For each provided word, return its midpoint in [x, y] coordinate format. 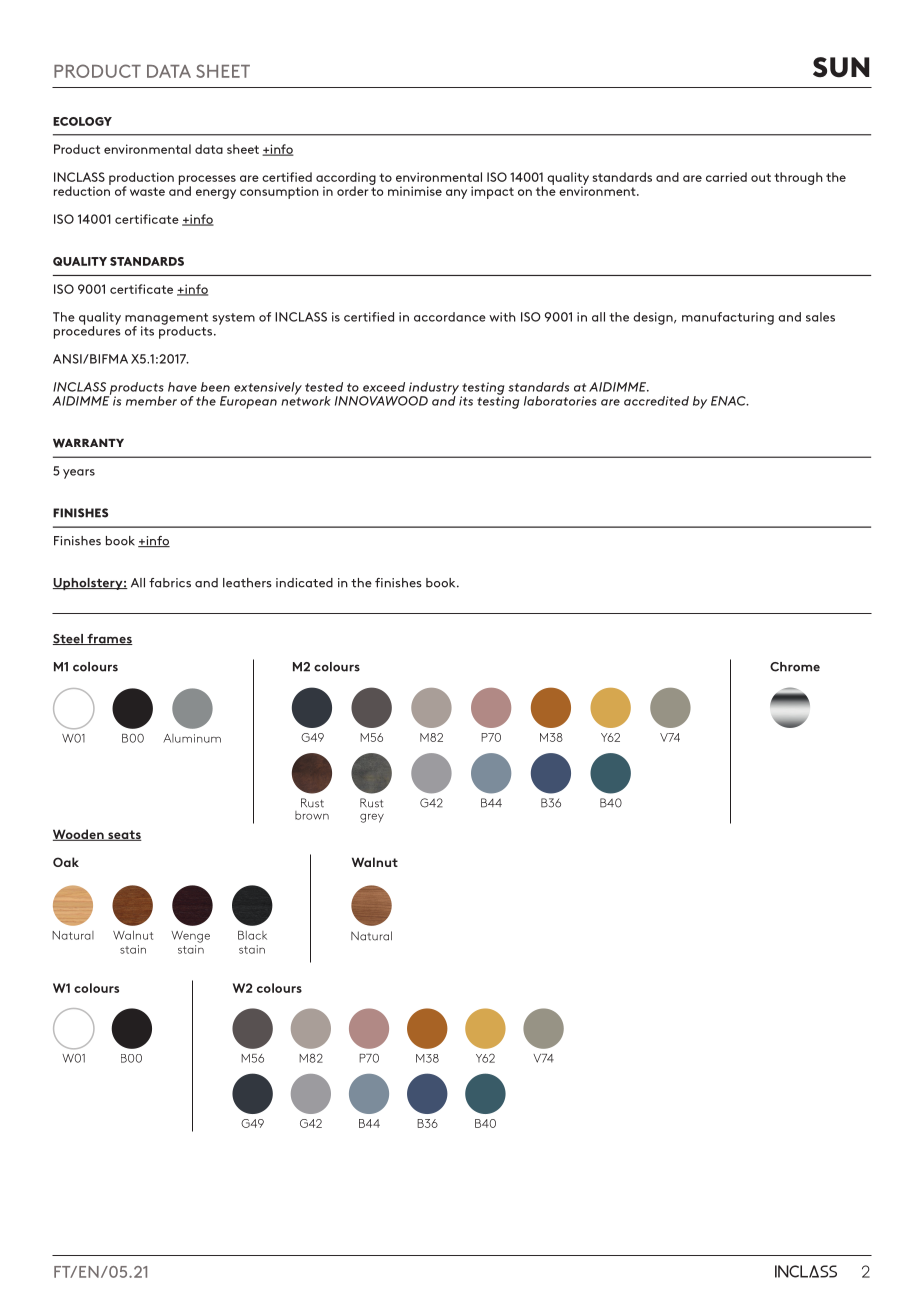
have [182, 387]
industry [434, 389]
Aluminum [192, 738]
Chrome [795, 667]
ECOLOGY [82, 121]
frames [109, 639]
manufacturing [728, 318]
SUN [841, 67]
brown [312, 815]
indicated [304, 583]
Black [252, 935]
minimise [415, 191]
